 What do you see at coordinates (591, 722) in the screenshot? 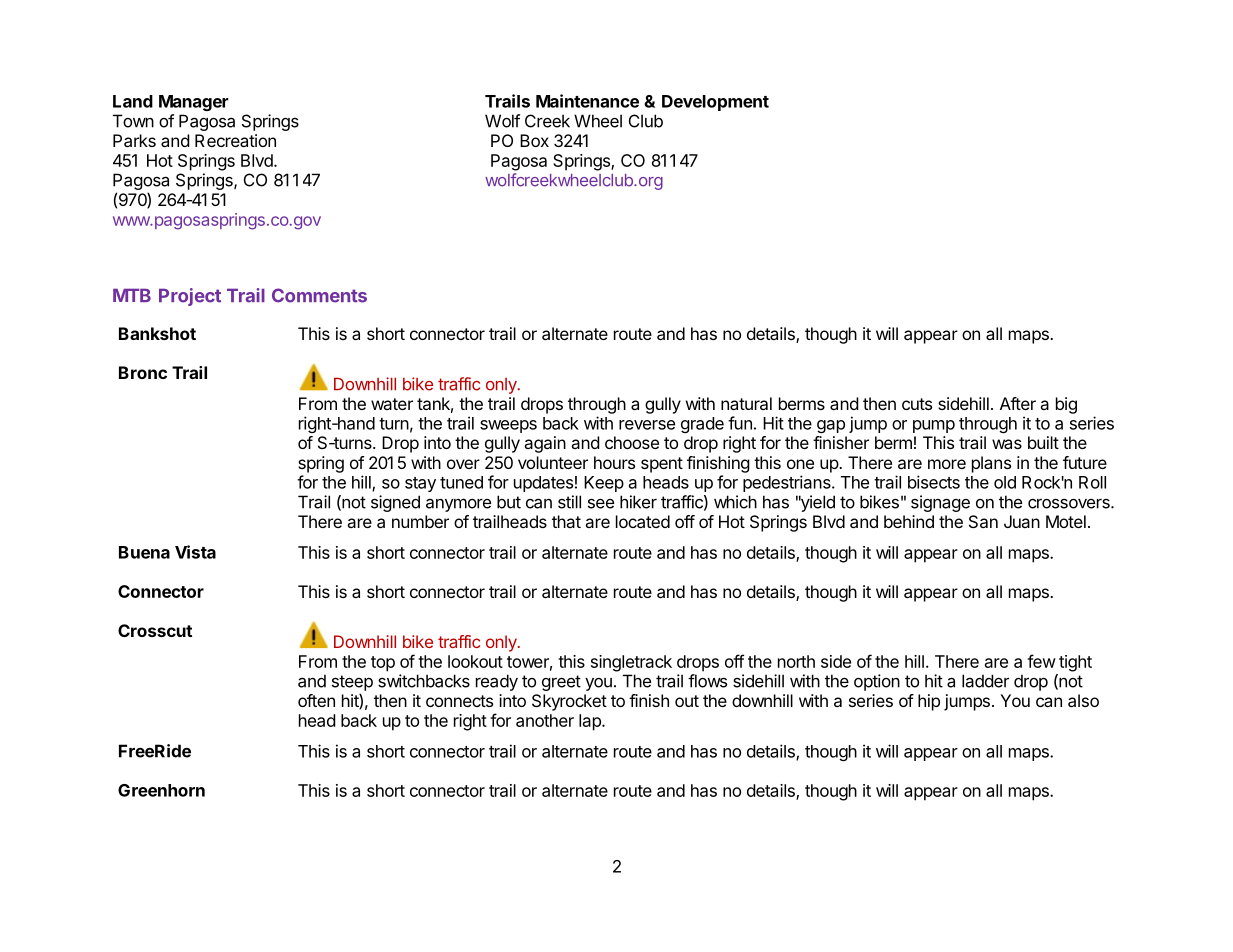
I see `lap` at bounding box center [591, 722].
